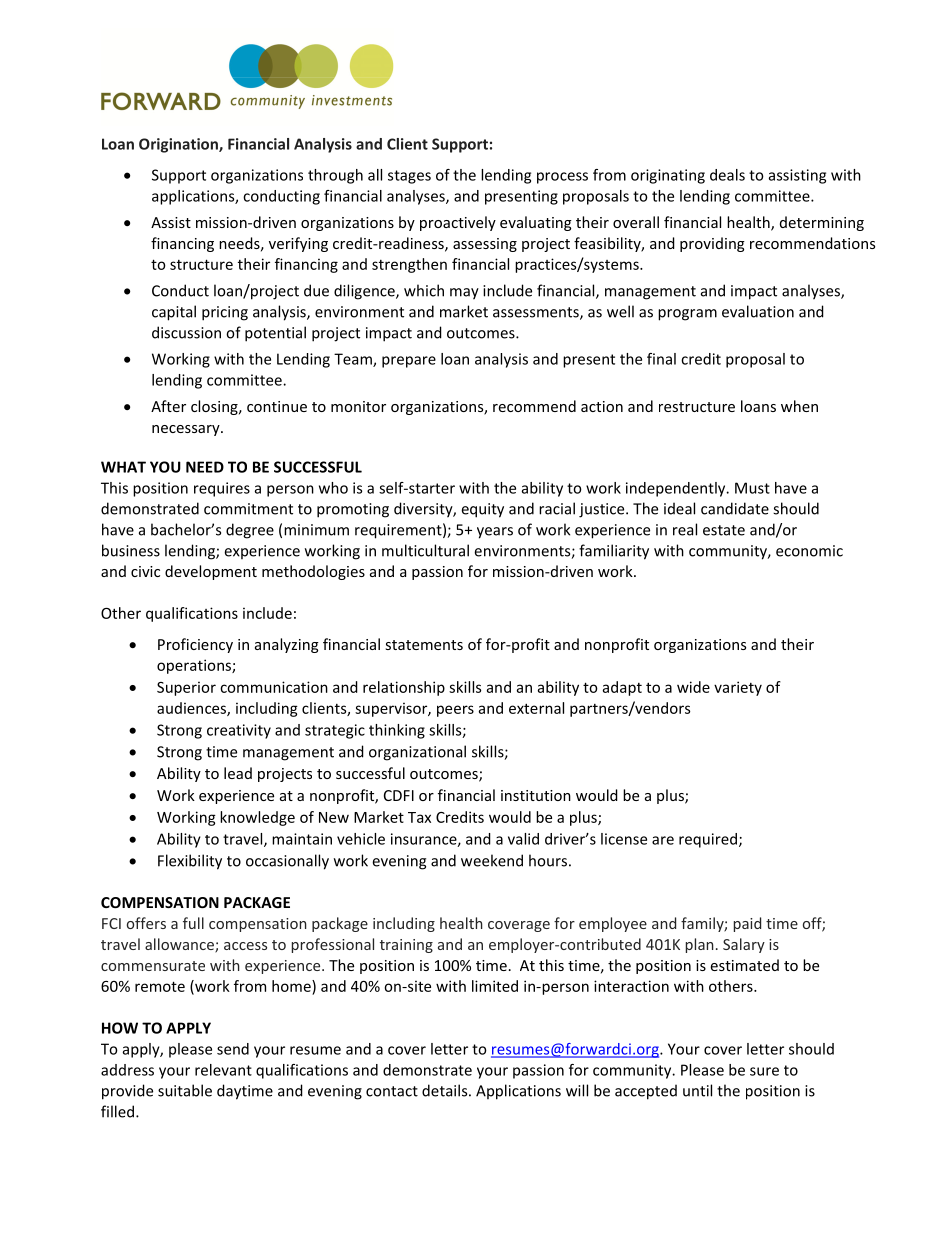  What do you see at coordinates (195, 645) in the image?
I see `Proficiency` at bounding box center [195, 645].
